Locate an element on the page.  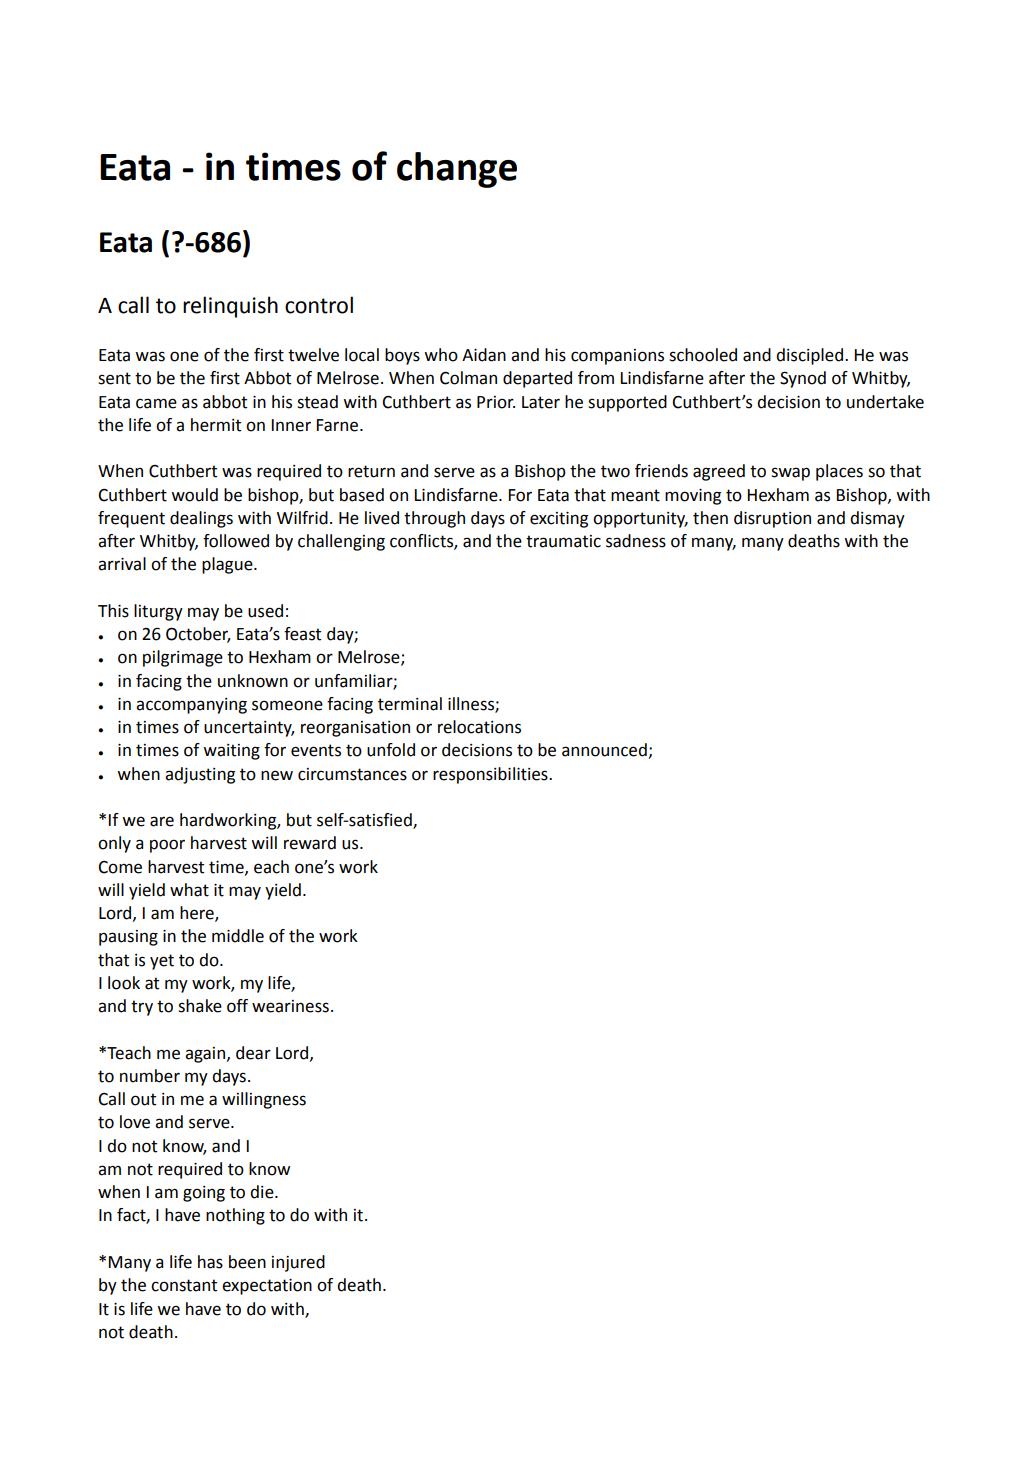
shake is located at coordinates (200, 1006).
